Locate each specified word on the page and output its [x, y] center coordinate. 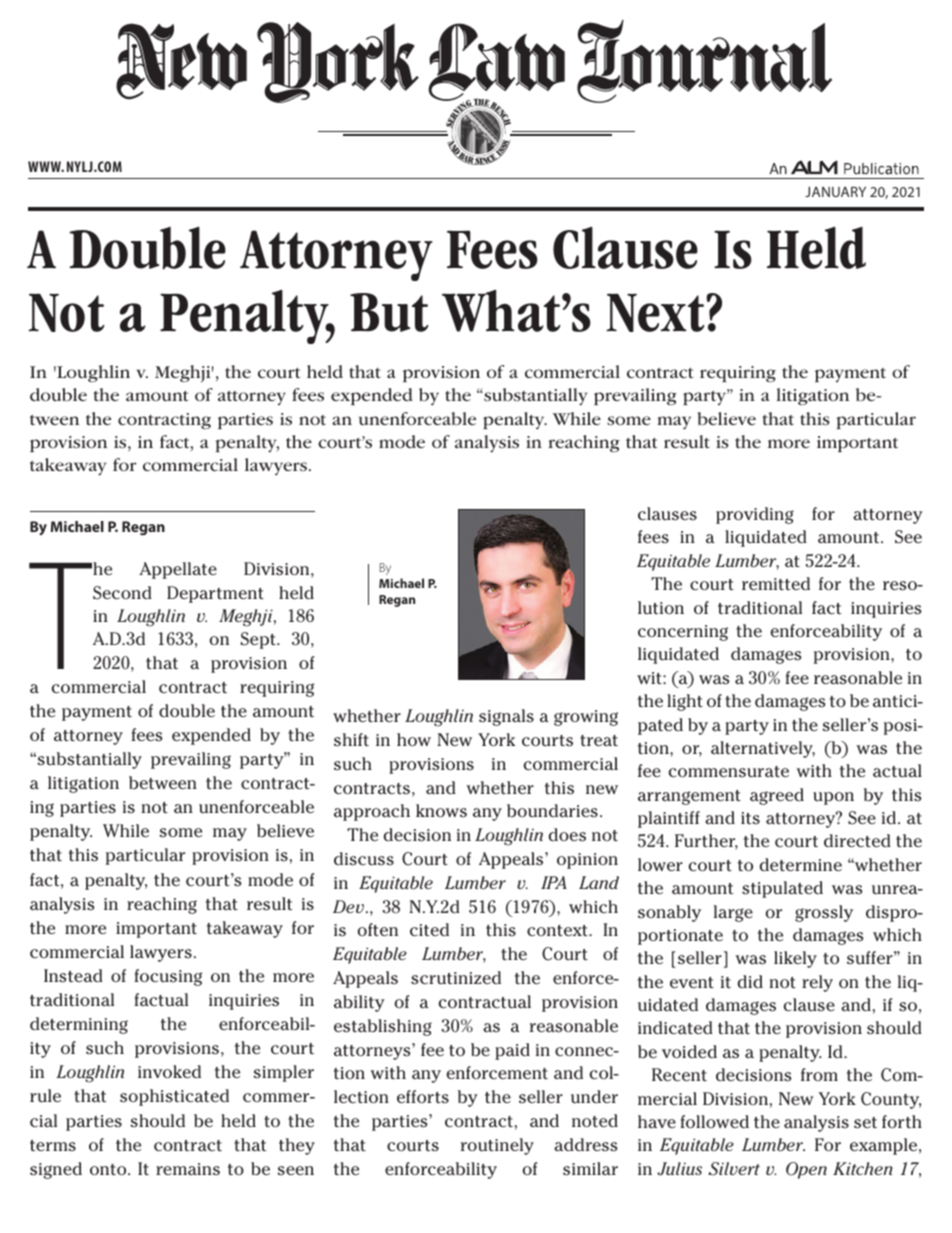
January [835, 191]
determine [800, 864]
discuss [364, 859]
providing [755, 515]
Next [656, 312]
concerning [683, 633]
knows [441, 811]
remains [188, 1169]
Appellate [178, 570]
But [389, 312]
